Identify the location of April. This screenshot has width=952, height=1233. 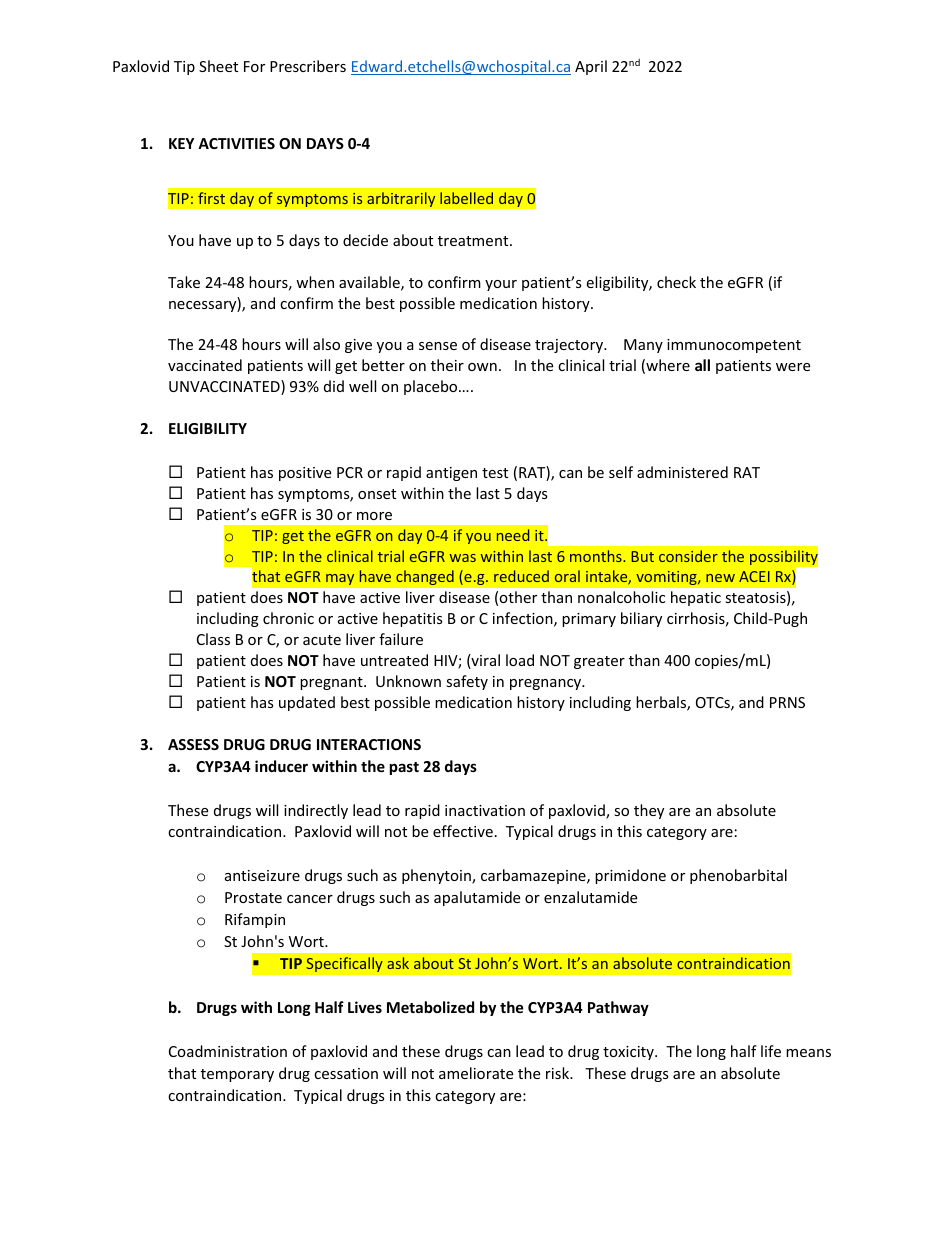
(591, 67).
